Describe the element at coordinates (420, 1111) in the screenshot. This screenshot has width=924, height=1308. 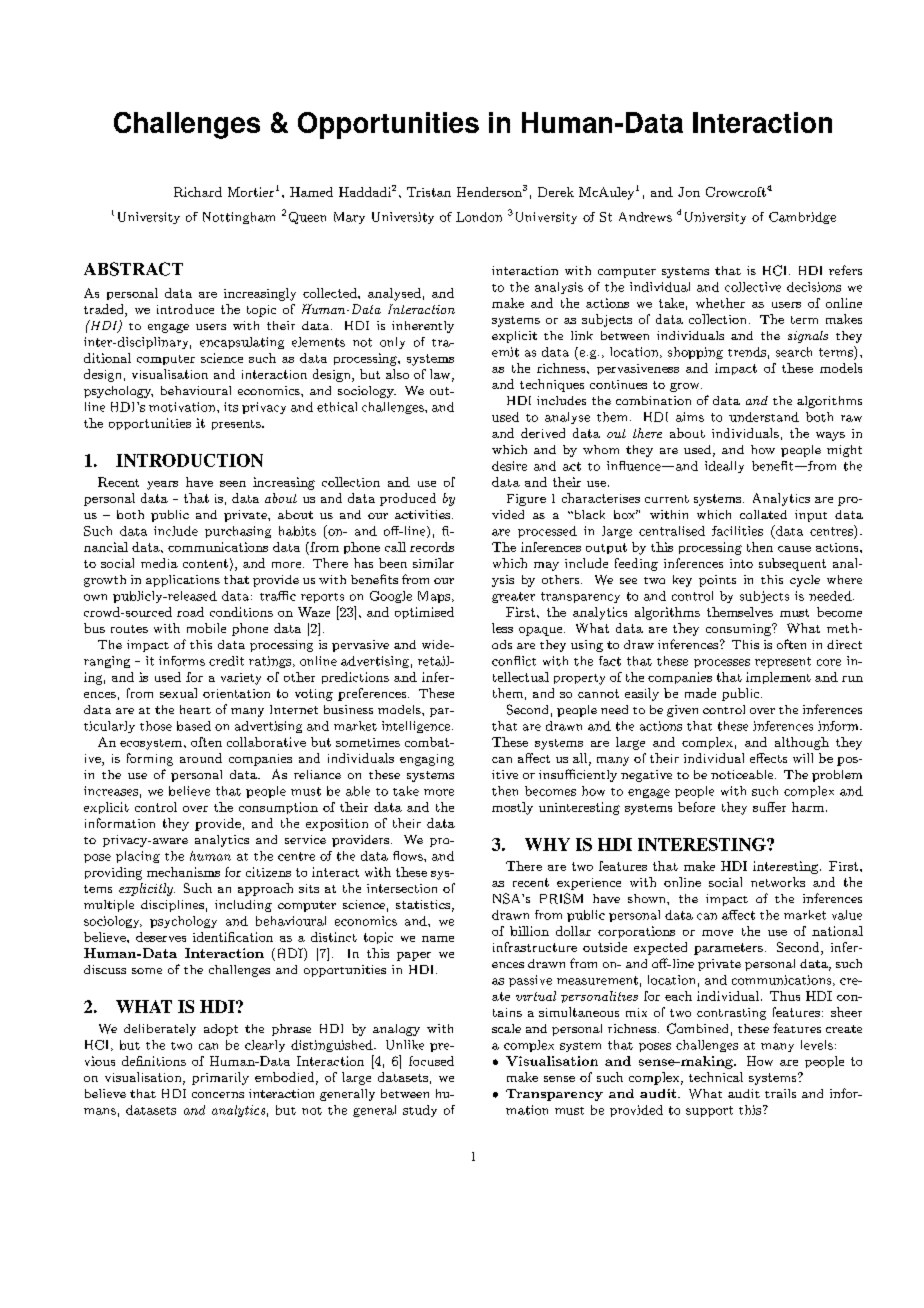
I see `study` at that location.
